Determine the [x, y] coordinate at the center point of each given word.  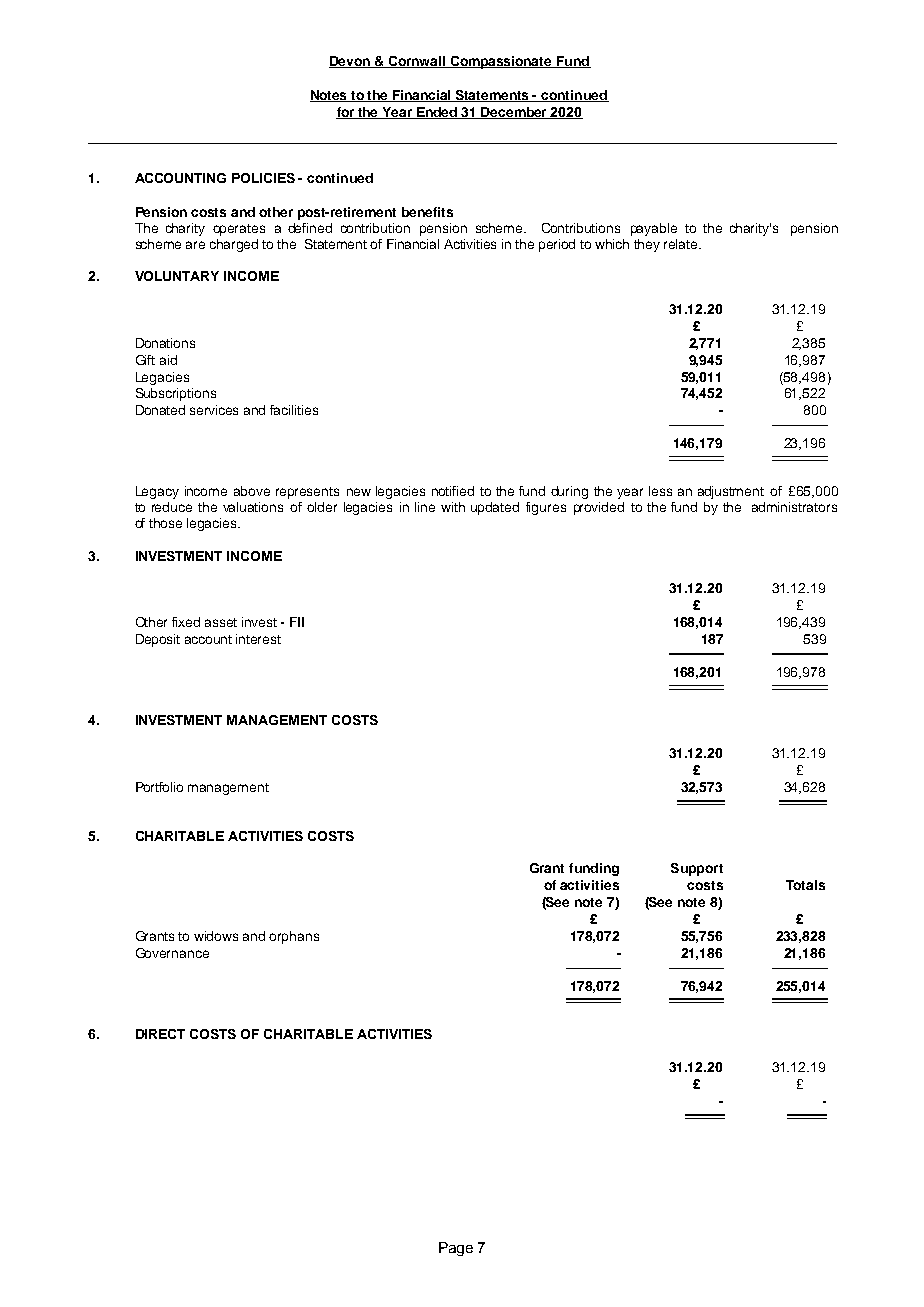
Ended [437, 113]
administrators [794, 507]
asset [221, 622]
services [214, 410]
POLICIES [263, 178]
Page [456, 1249]
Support [697, 869]
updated [495, 508]
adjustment [731, 492]
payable [654, 229]
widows [216, 936]
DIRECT [160, 1034]
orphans [294, 937]
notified [453, 491]
